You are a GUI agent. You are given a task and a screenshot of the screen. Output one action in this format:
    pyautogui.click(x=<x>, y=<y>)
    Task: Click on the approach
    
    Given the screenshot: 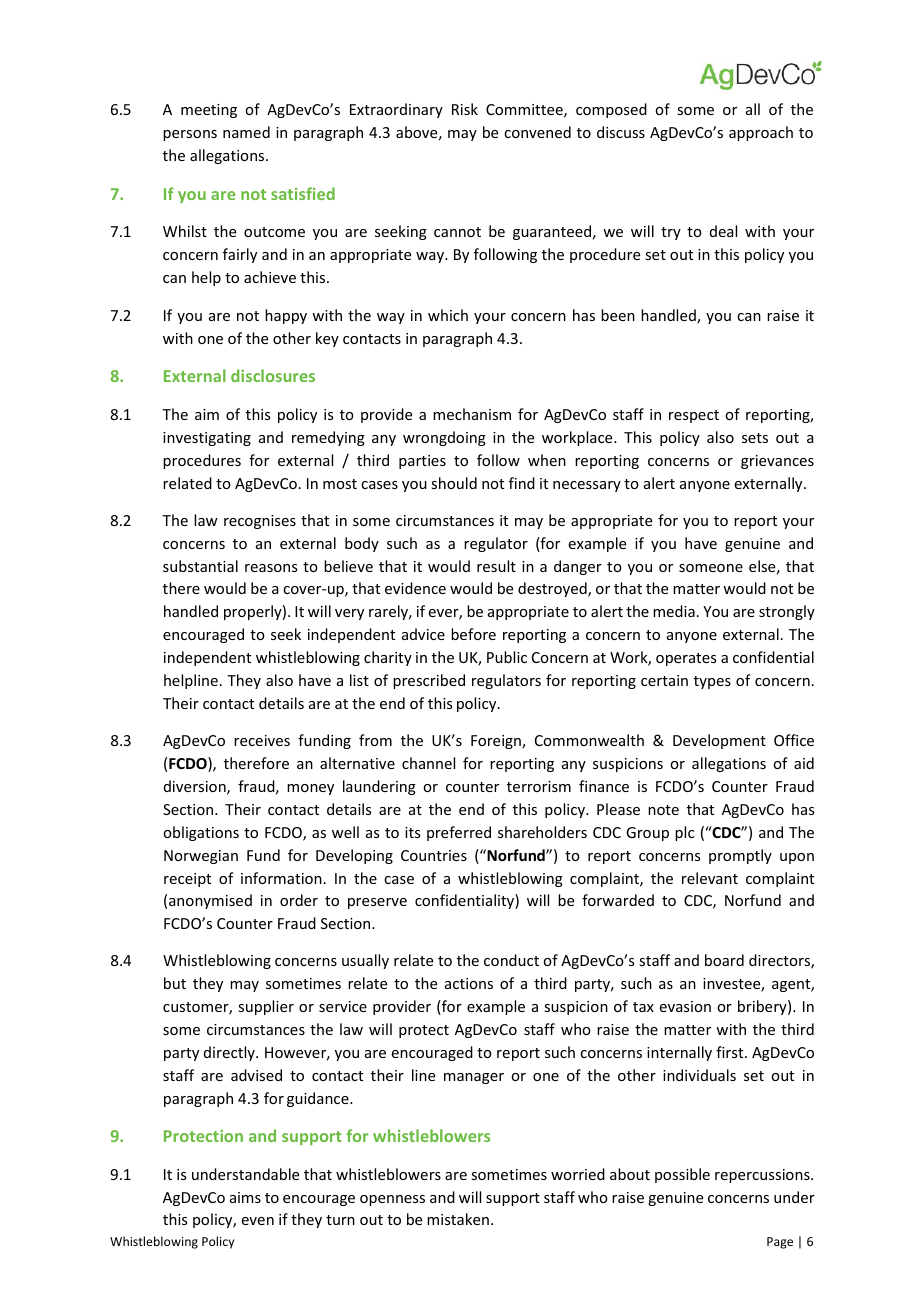 What is the action you would take?
    pyautogui.click(x=761, y=133)
